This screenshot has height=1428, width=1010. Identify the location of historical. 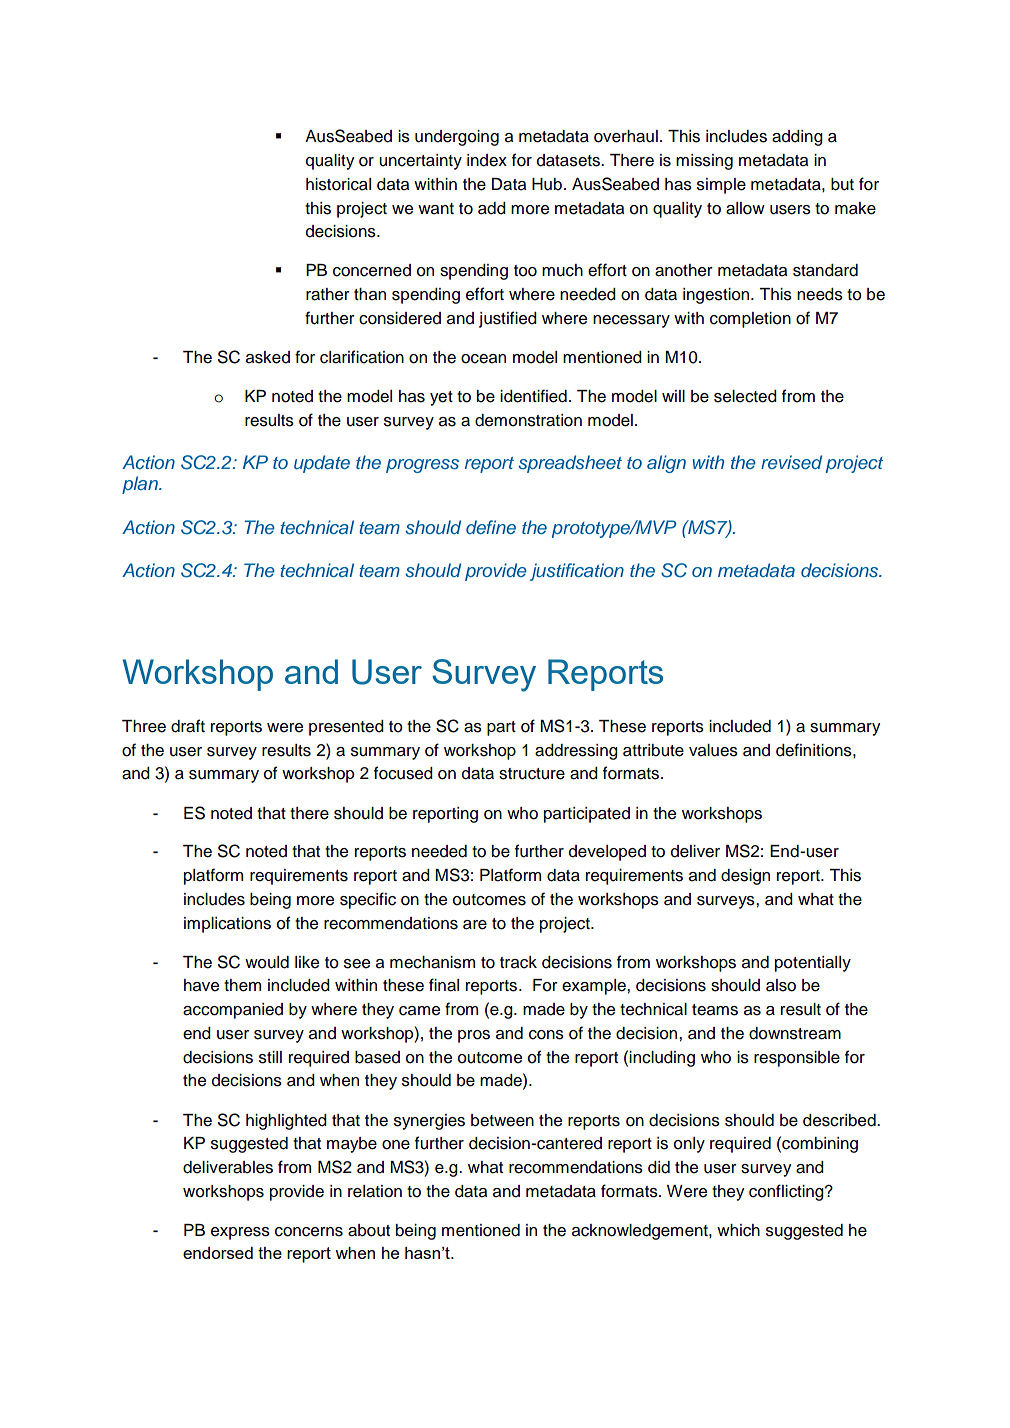
(338, 184).
